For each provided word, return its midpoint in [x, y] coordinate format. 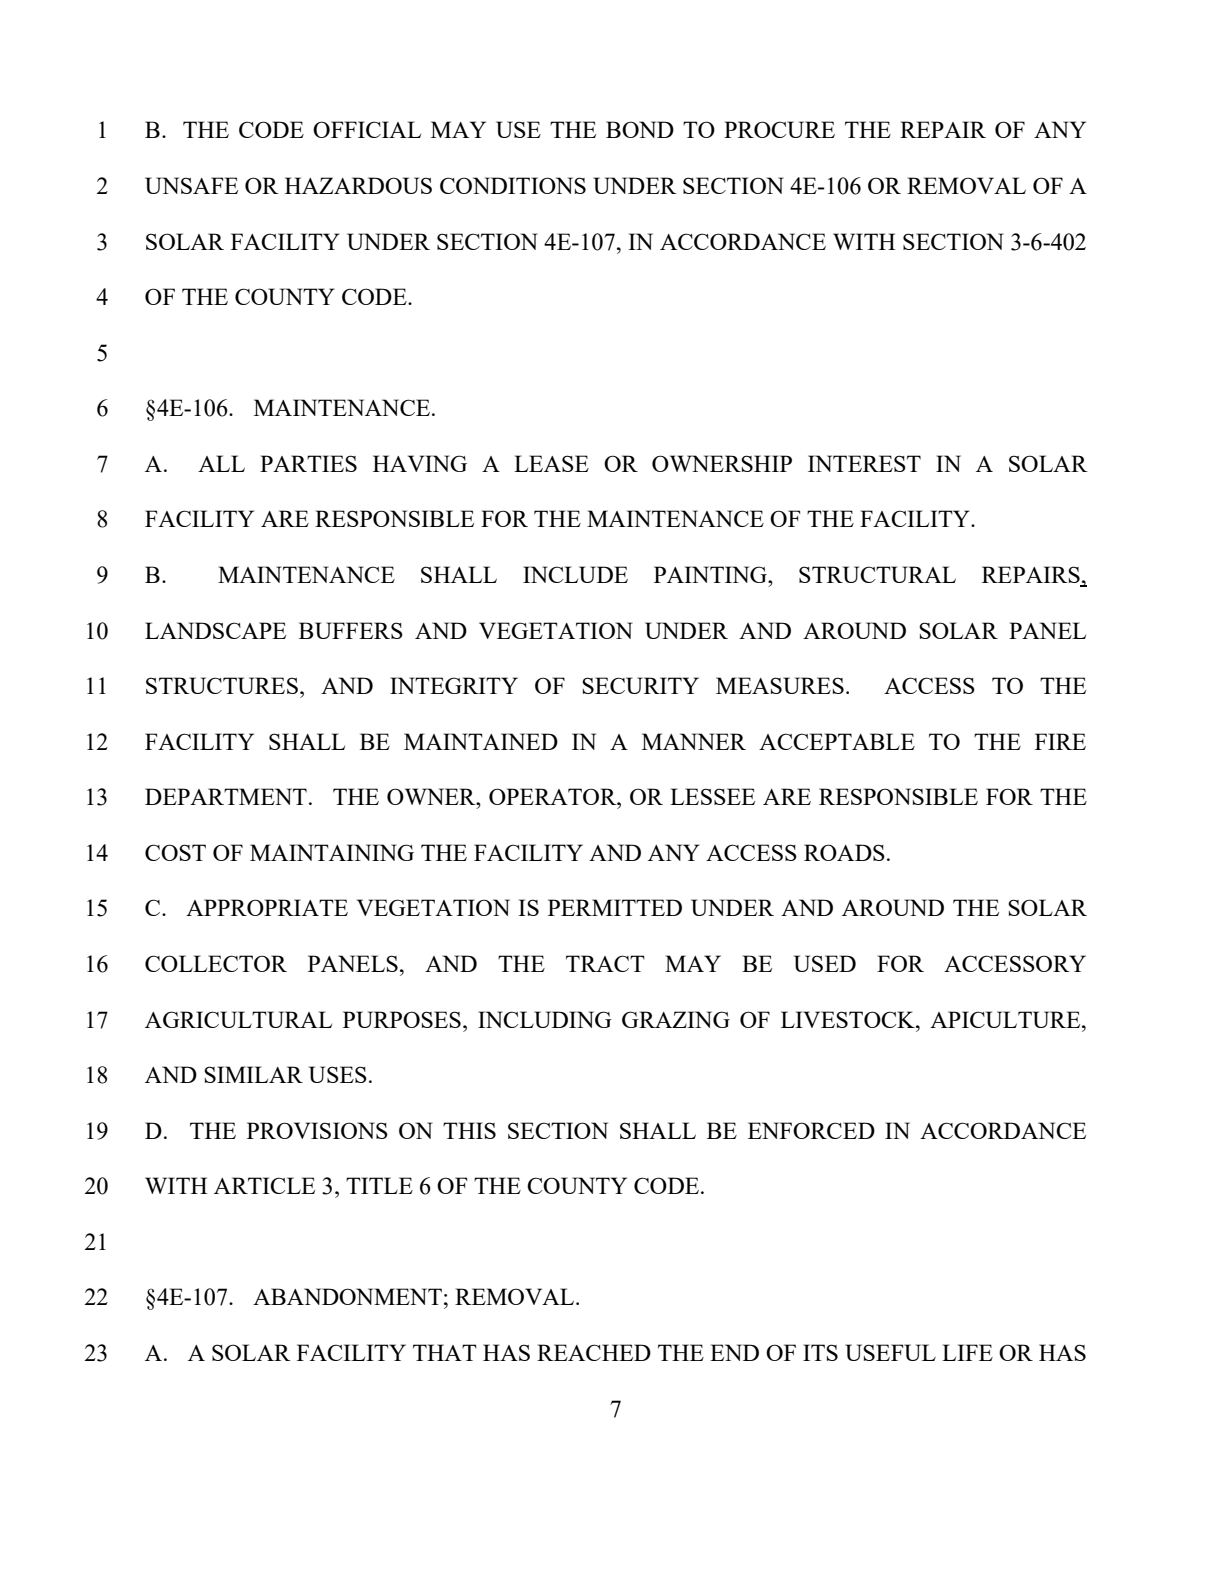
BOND [640, 129]
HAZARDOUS [358, 185]
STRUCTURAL [877, 574]
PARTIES [308, 463]
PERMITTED [615, 907]
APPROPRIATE [267, 907]
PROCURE [779, 129]
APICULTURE [1006, 1019]
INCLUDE [575, 574]
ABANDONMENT [347, 1296]
